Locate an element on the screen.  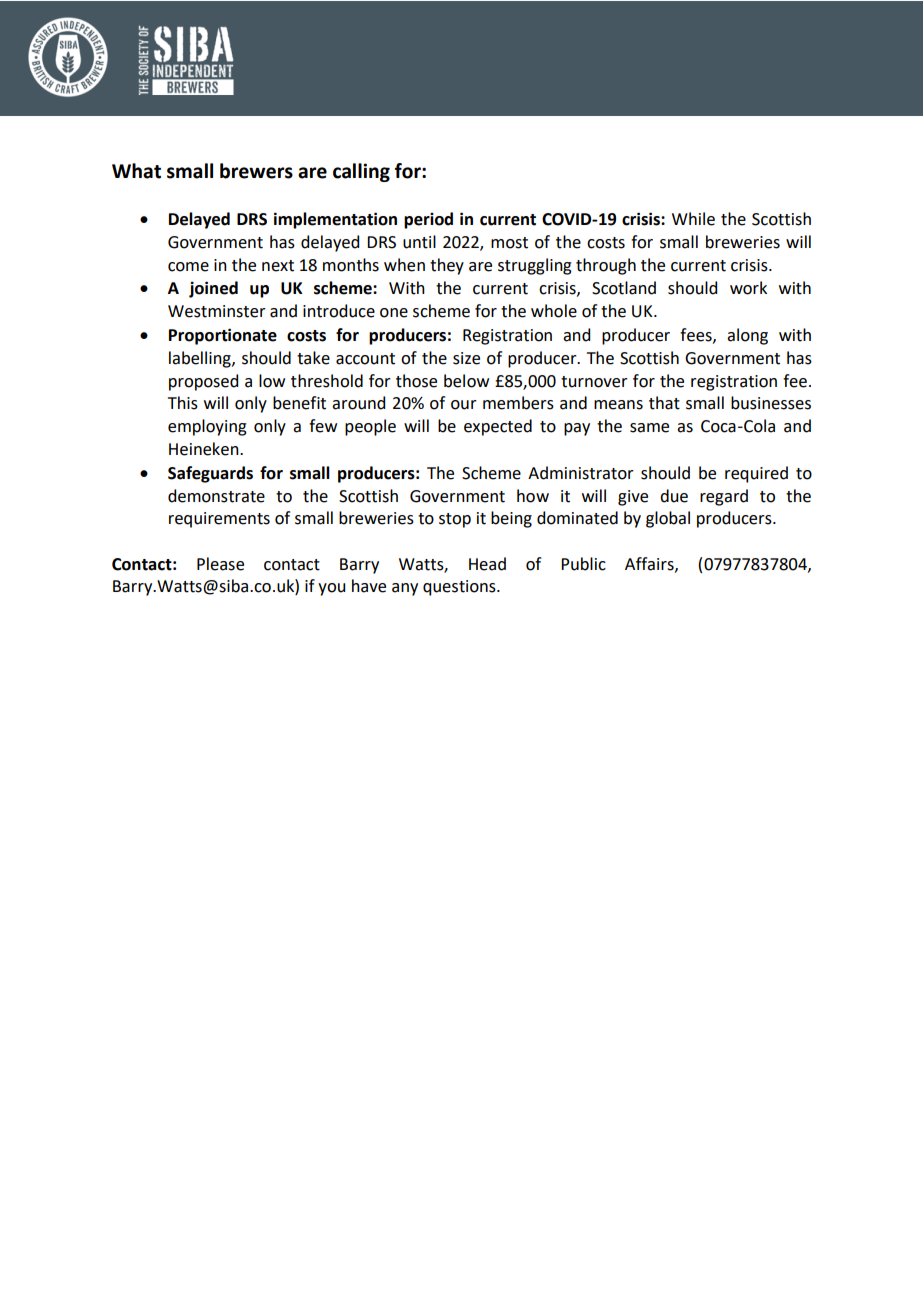
brewers is located at coordinates (256, 171).
